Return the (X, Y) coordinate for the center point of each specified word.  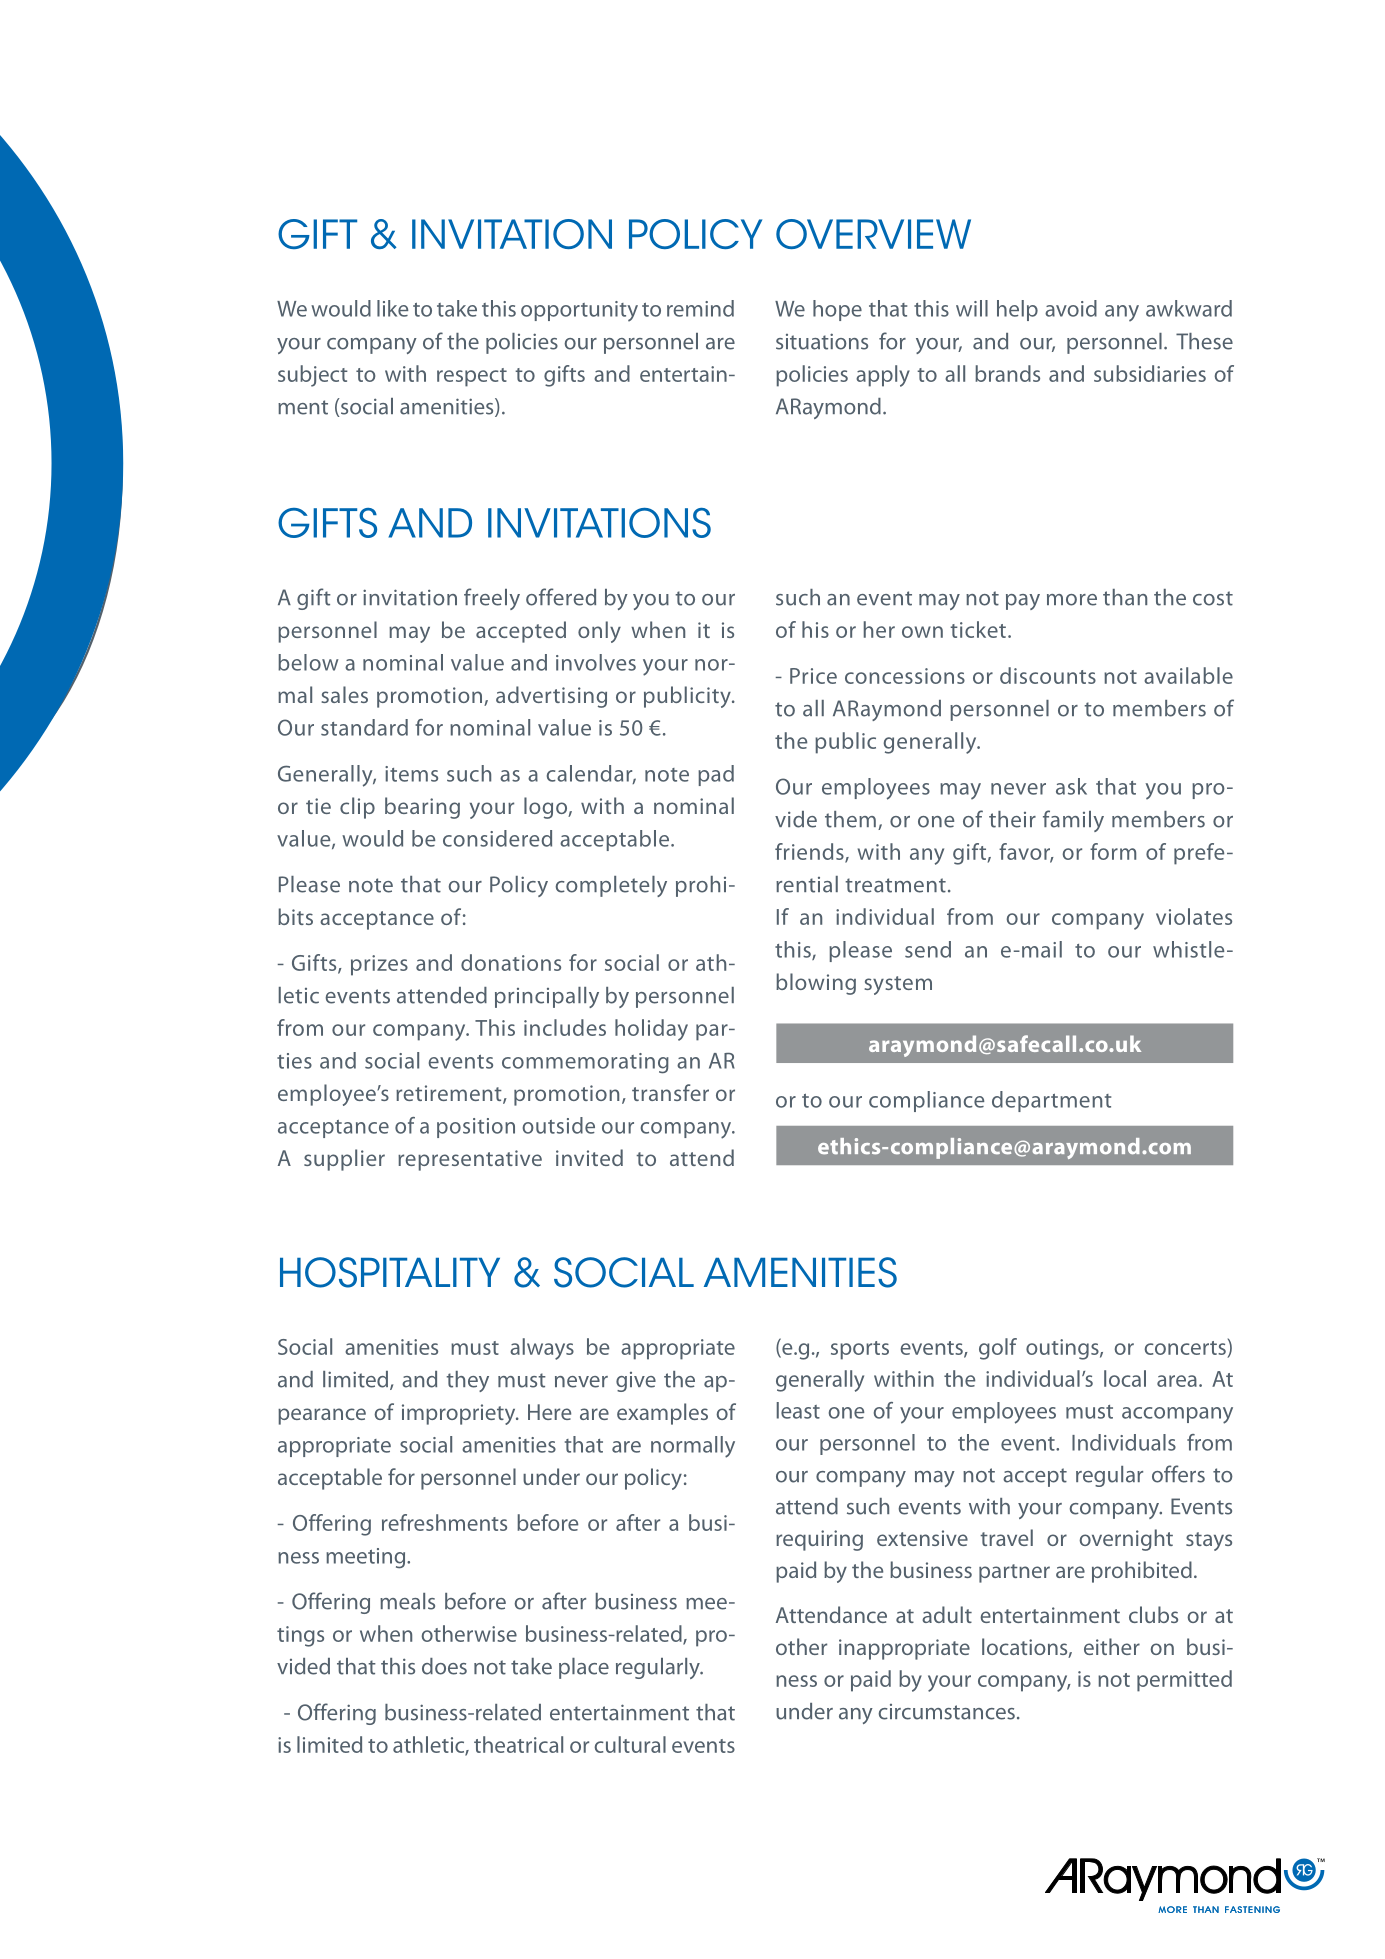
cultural (630, 1744)
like (392, 308)
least (798, 1410)
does (444, 1666)
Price (813, 676)
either (1112, 1646)
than (1125, 597)
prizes (379, 965)
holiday (651, 1030)
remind (700, 308)
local (1125, 1378)
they (467, 1381)
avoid (1071, 308)
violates (1194, 916)
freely (492, 599)
